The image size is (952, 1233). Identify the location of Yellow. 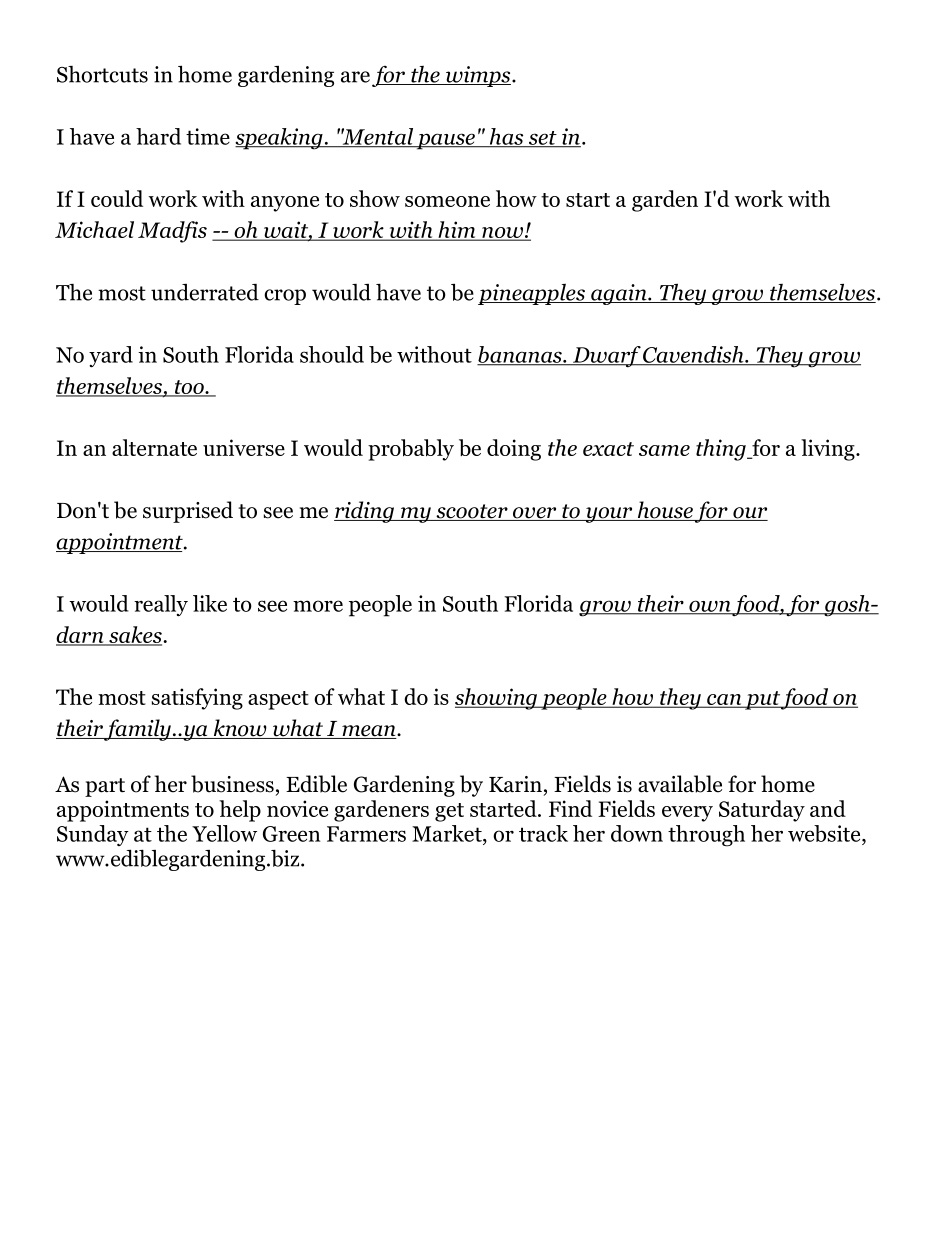
(224, 833).
